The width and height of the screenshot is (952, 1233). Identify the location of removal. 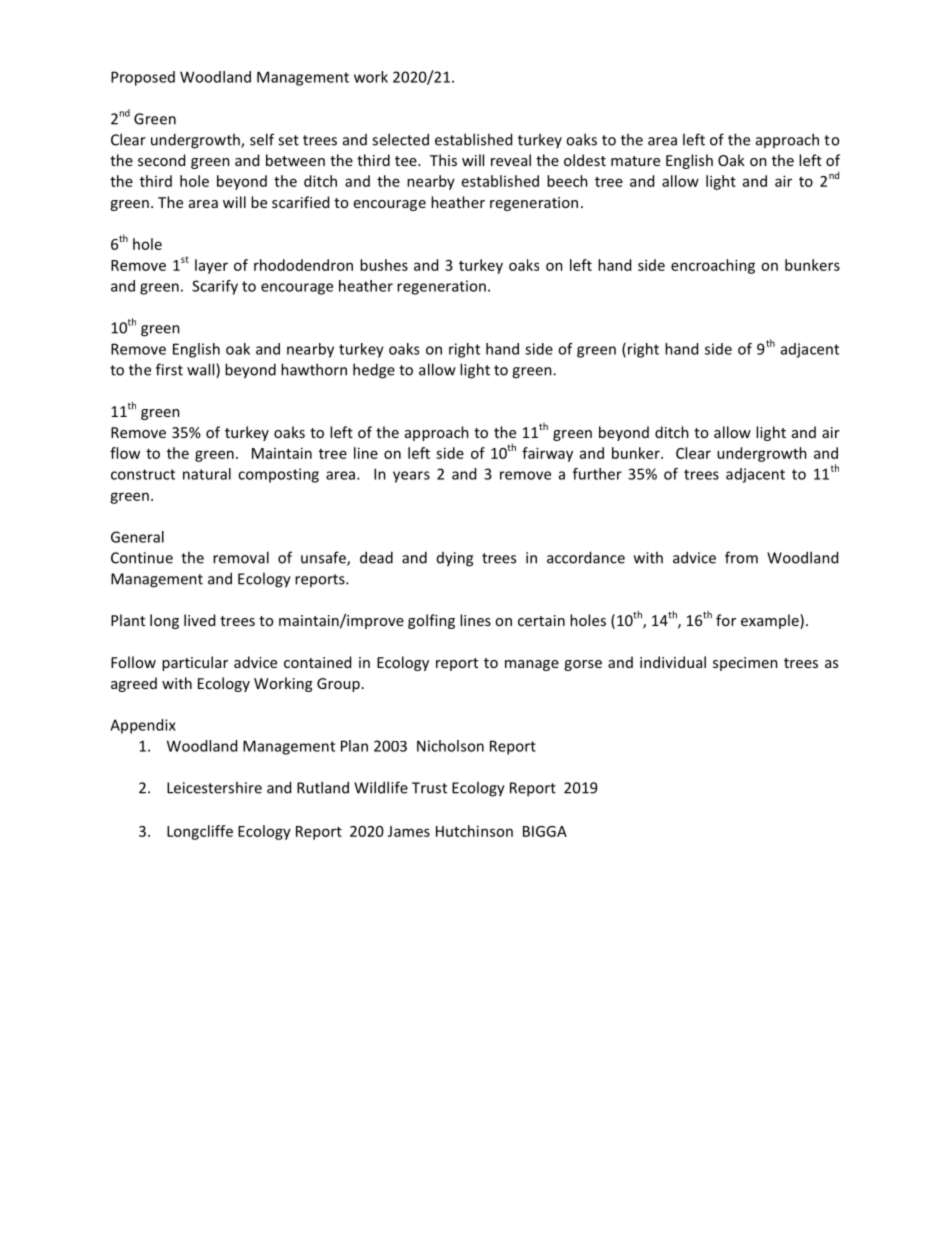
(241, 557).
